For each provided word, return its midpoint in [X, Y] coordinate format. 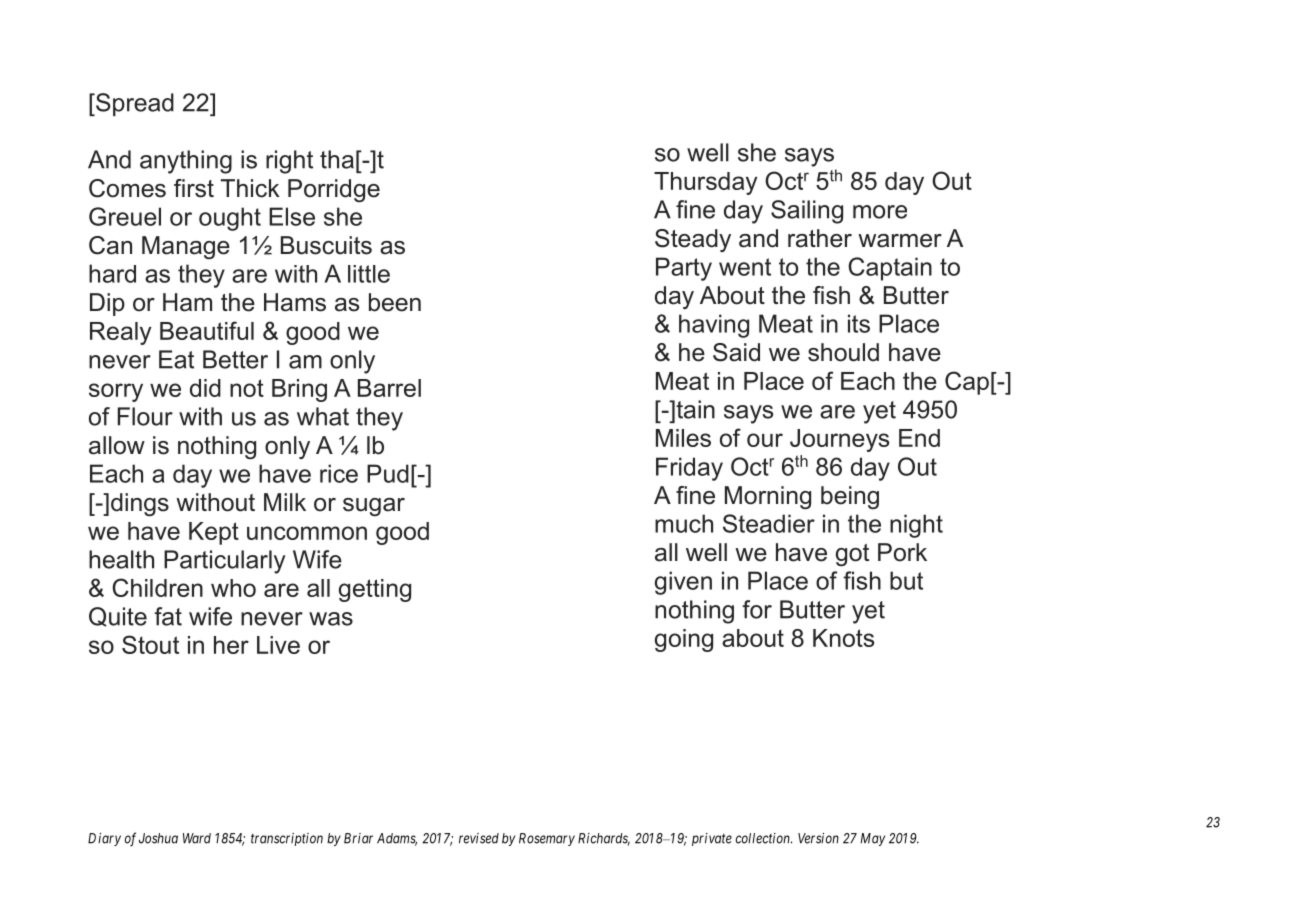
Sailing [807, 212]
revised [479, 838]
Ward [197, 838]
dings [140, 504]
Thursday [706, 183]
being [850, 497]
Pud [388, 473]
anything [186, 162]
